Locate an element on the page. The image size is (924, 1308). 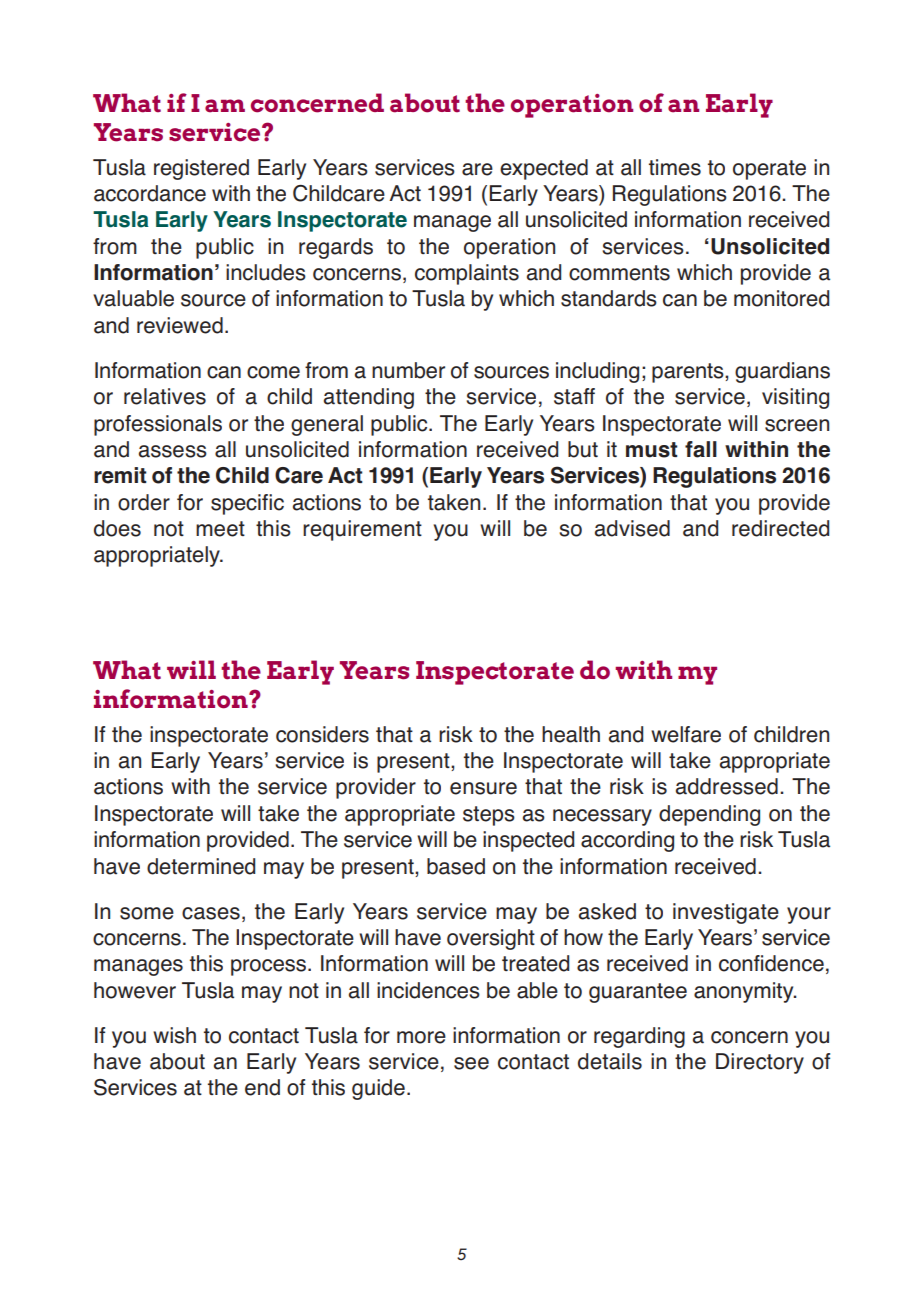
expected is located at coordinates (544, 169).
